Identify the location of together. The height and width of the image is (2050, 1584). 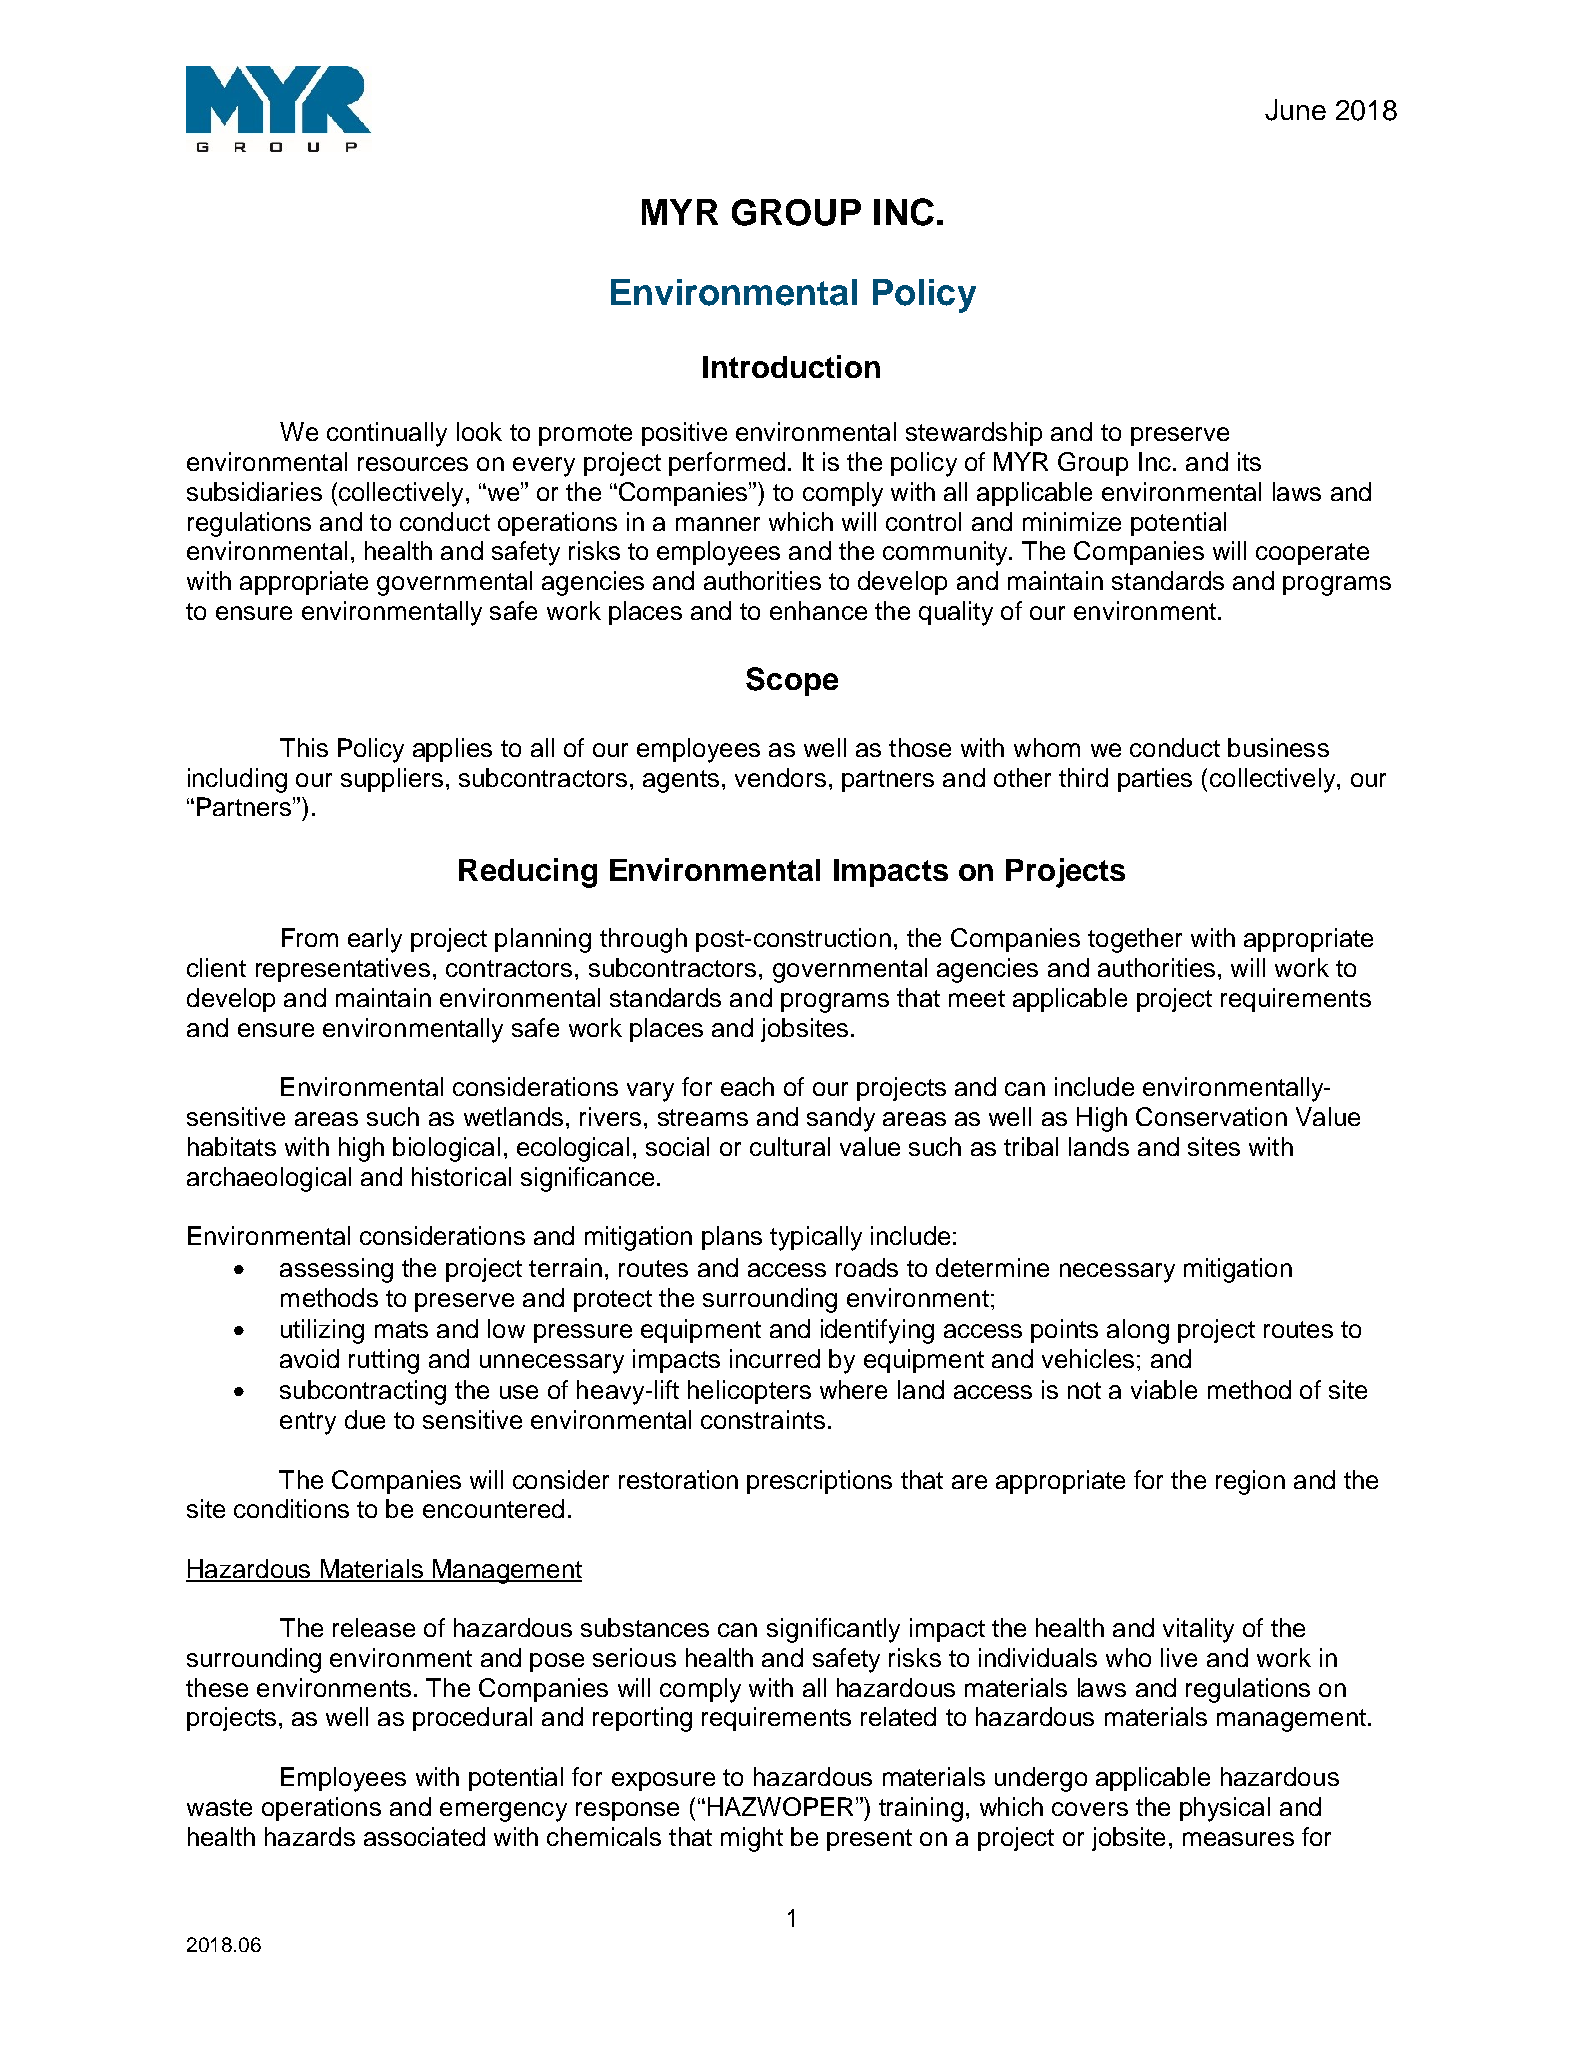
(1135, 940).
